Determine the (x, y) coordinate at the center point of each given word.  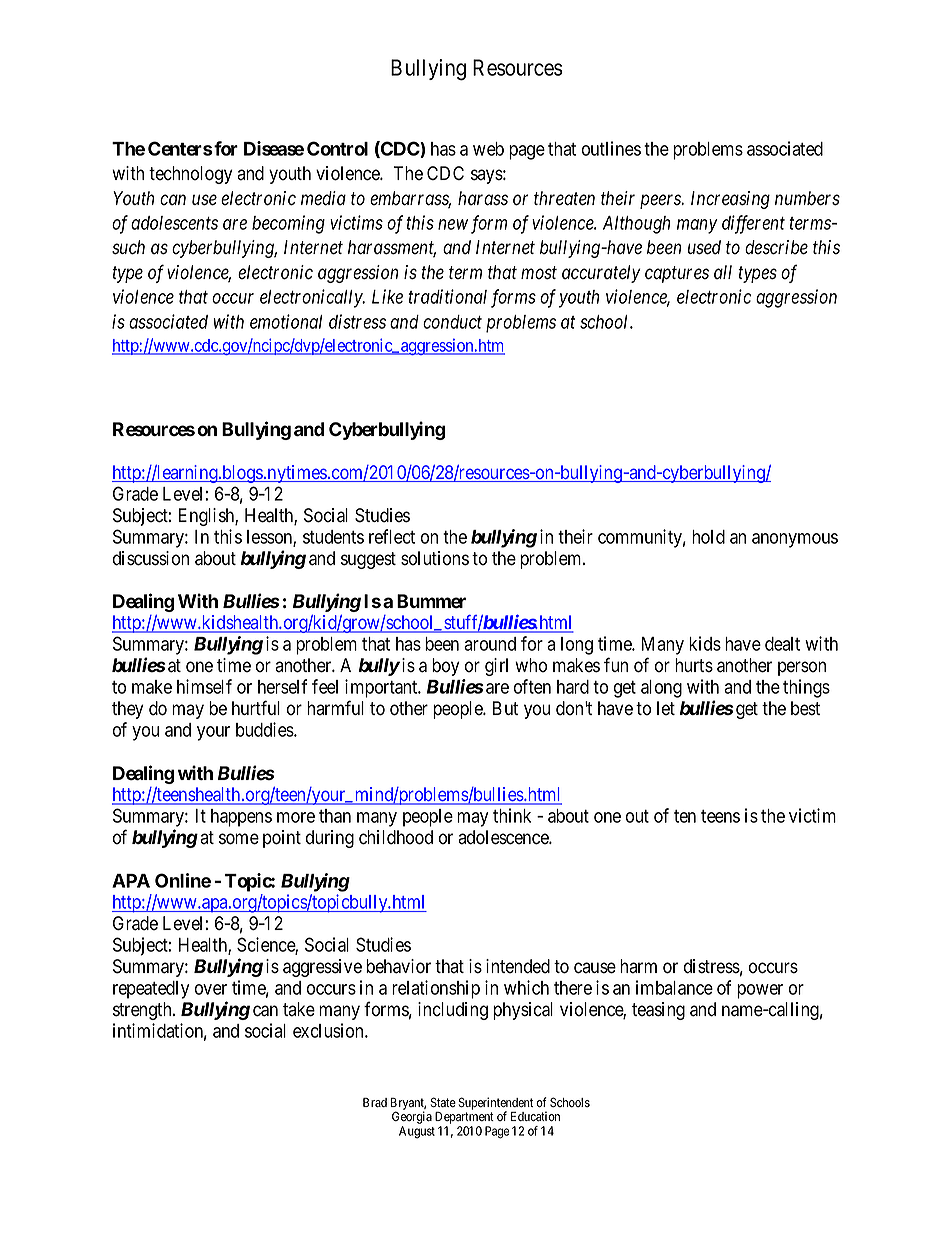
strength (143, 1011)
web (488, 149)
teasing (658, 1011)
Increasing (730, 200)
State (443, 1102)
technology (190, 175)
